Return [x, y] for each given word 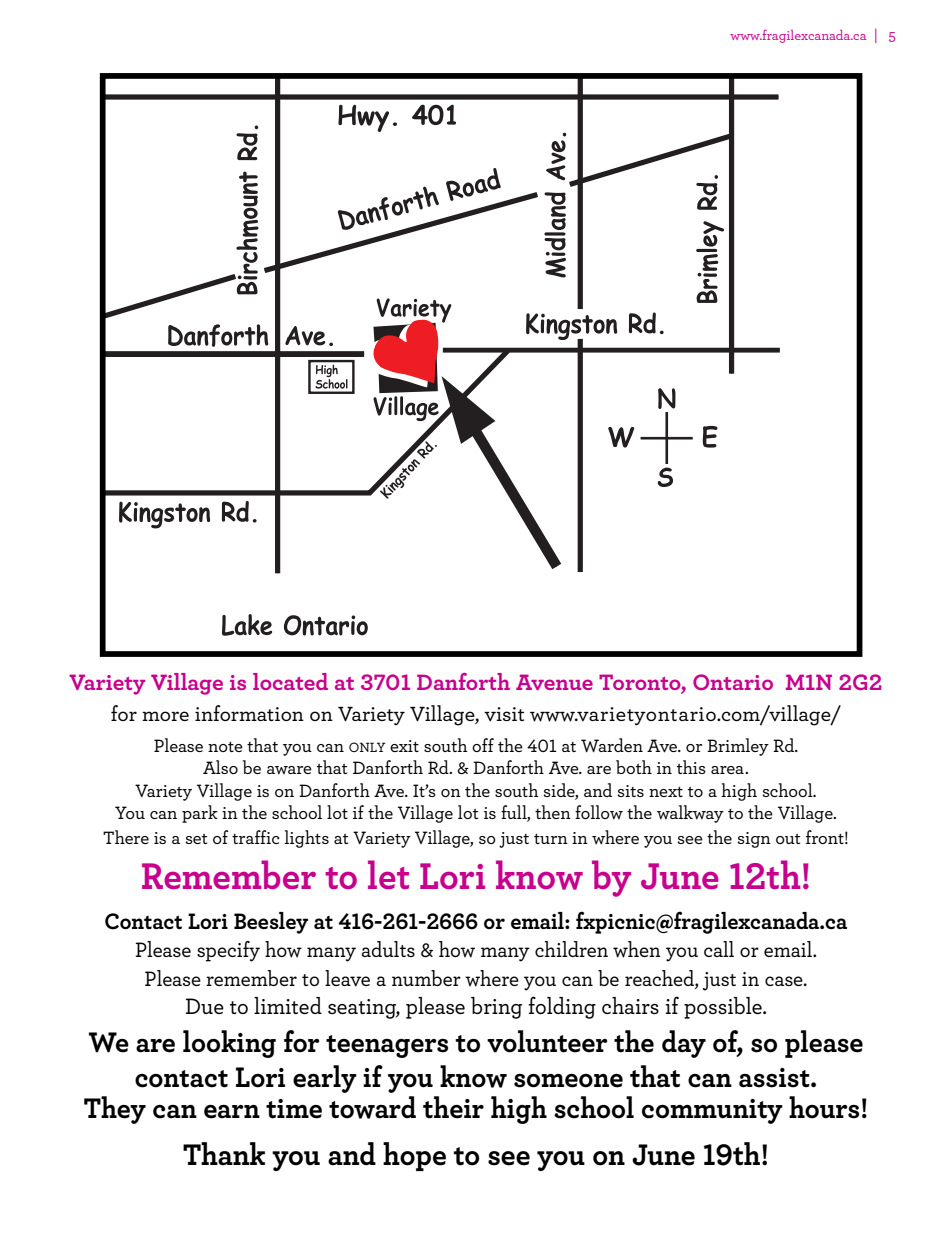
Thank [224, 1154]
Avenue [554, 682]
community [712, 1111]
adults [388, 949]
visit [504, 714]
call [719, 949]
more [165, 716]
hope [414, 1156]
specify [228, 951]
